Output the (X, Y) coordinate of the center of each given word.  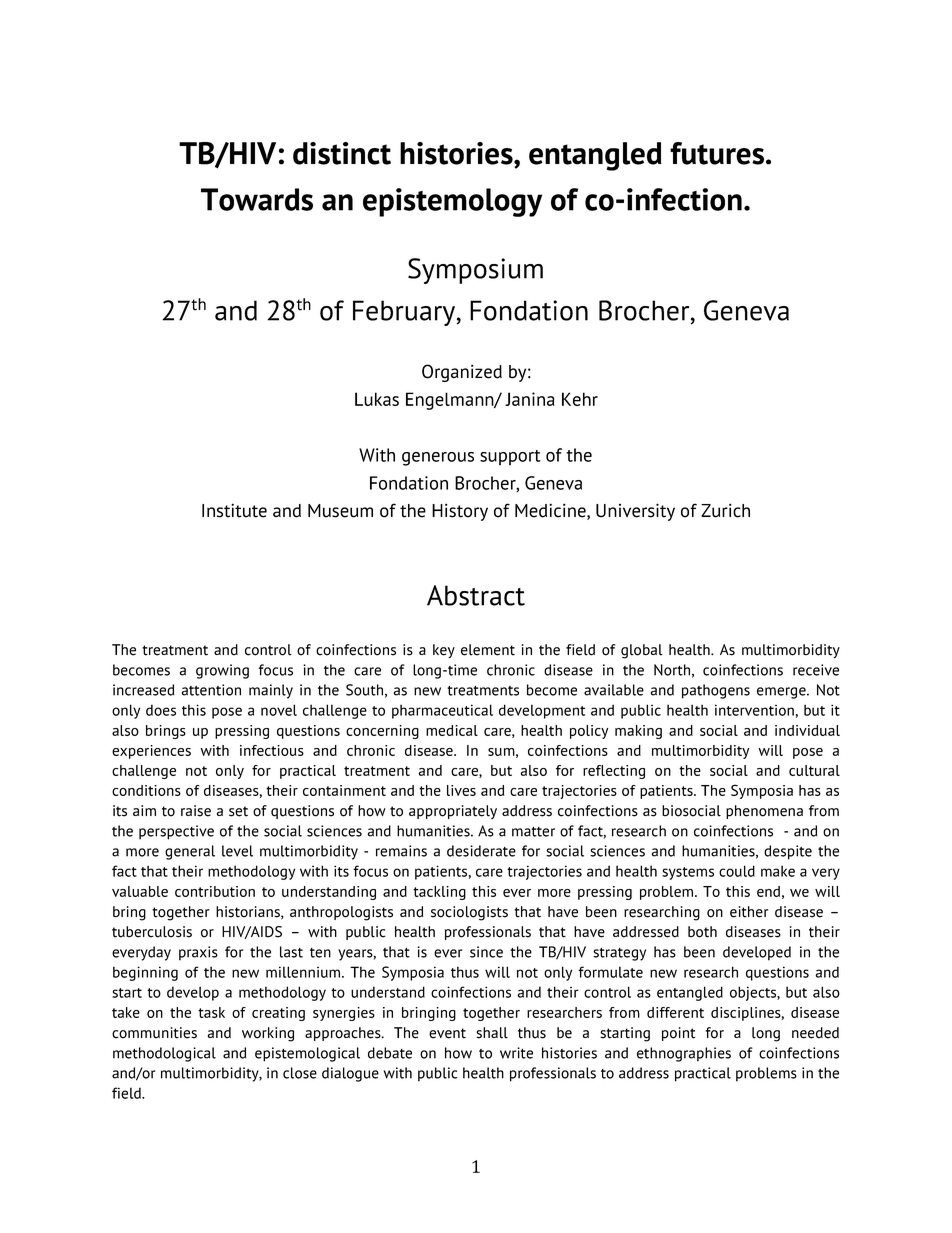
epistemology (452, 202)
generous (438, 459)
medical (452, 730)
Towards (257, 199)
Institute (234, 510)
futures (717, 153)
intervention (754, 710)
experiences (151, 752)
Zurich (725, 510)
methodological (164, 1054)
